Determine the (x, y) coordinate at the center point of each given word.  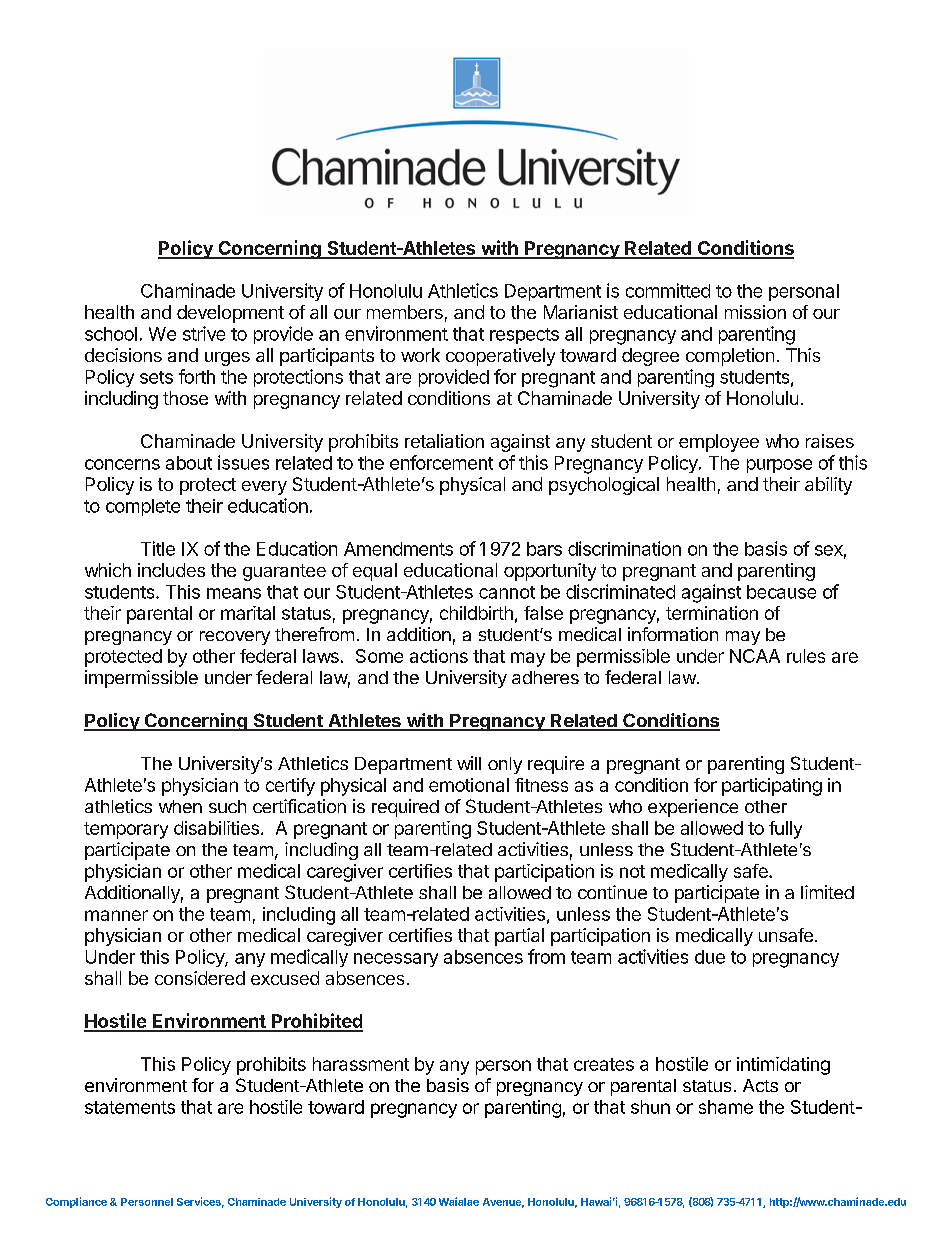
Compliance (76, 1202)
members (405, 312)
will (469, 763)
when (180, 806)
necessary (396, 960)
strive (204, 333)
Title (158, 548)
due (710, 957)
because (781, 592)
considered (200, 978)
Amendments (398, 549)
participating (772, 787)
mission (755, 312)
